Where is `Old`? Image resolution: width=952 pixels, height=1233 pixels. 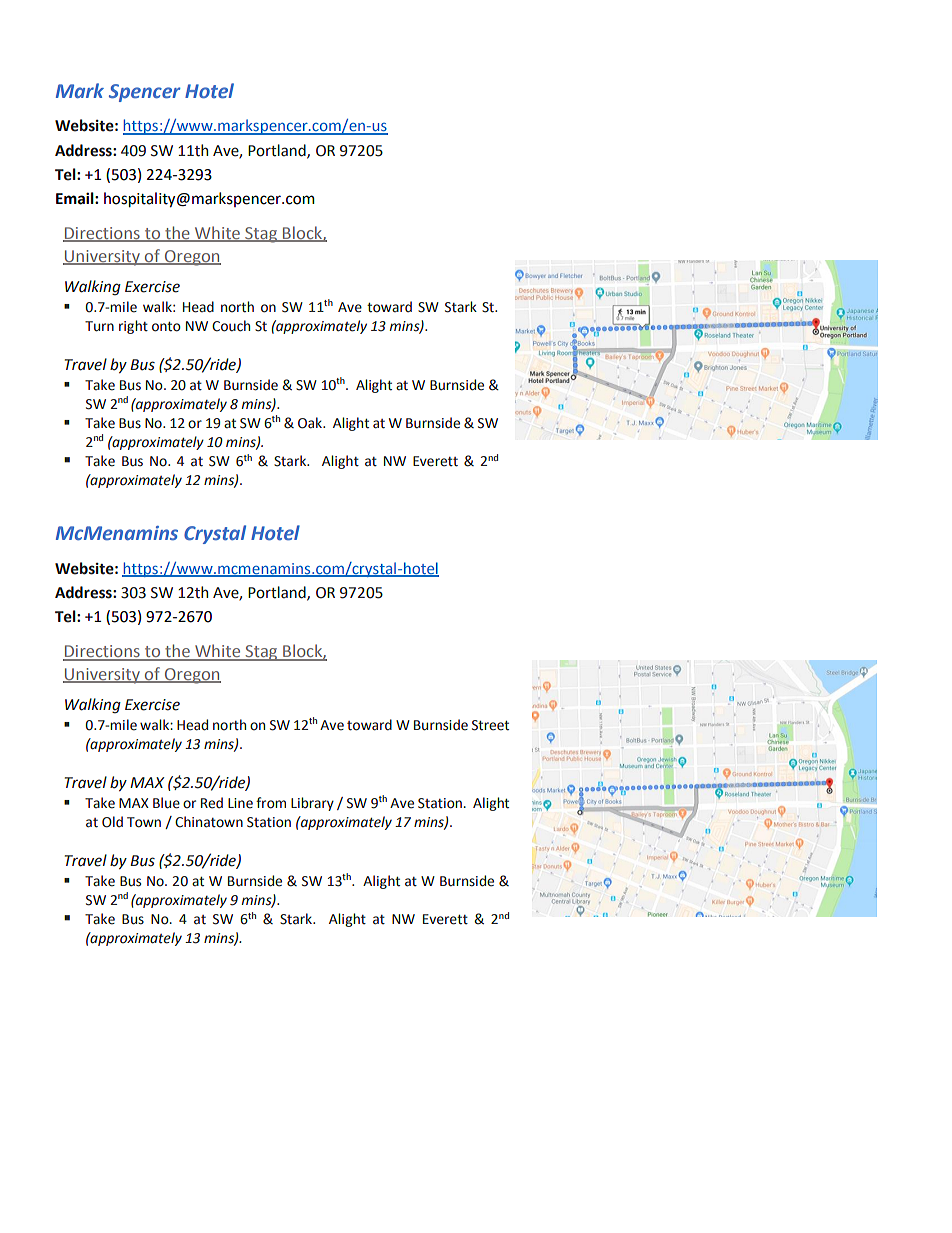
Old is located at coordinates (112, 822).
